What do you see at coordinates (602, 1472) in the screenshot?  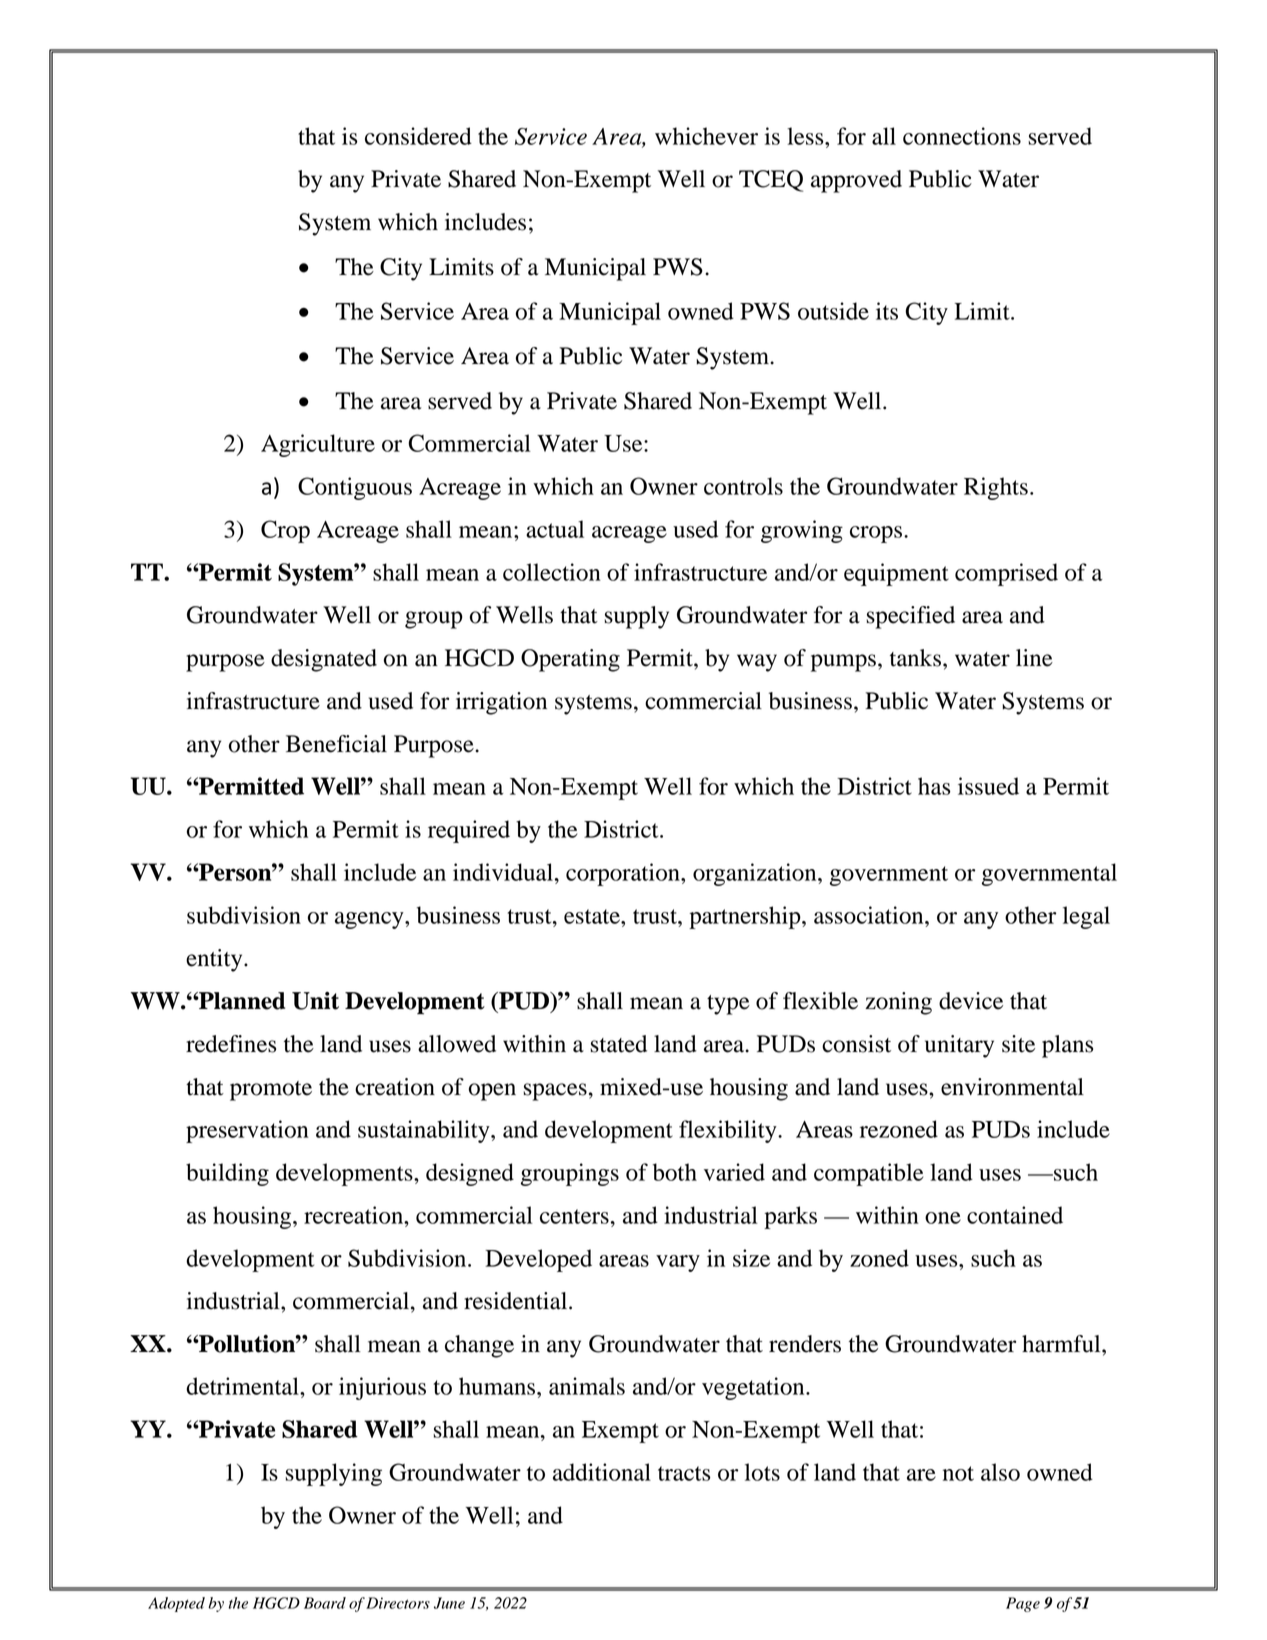 I see `additional` at bounding box center [602, 1472].
